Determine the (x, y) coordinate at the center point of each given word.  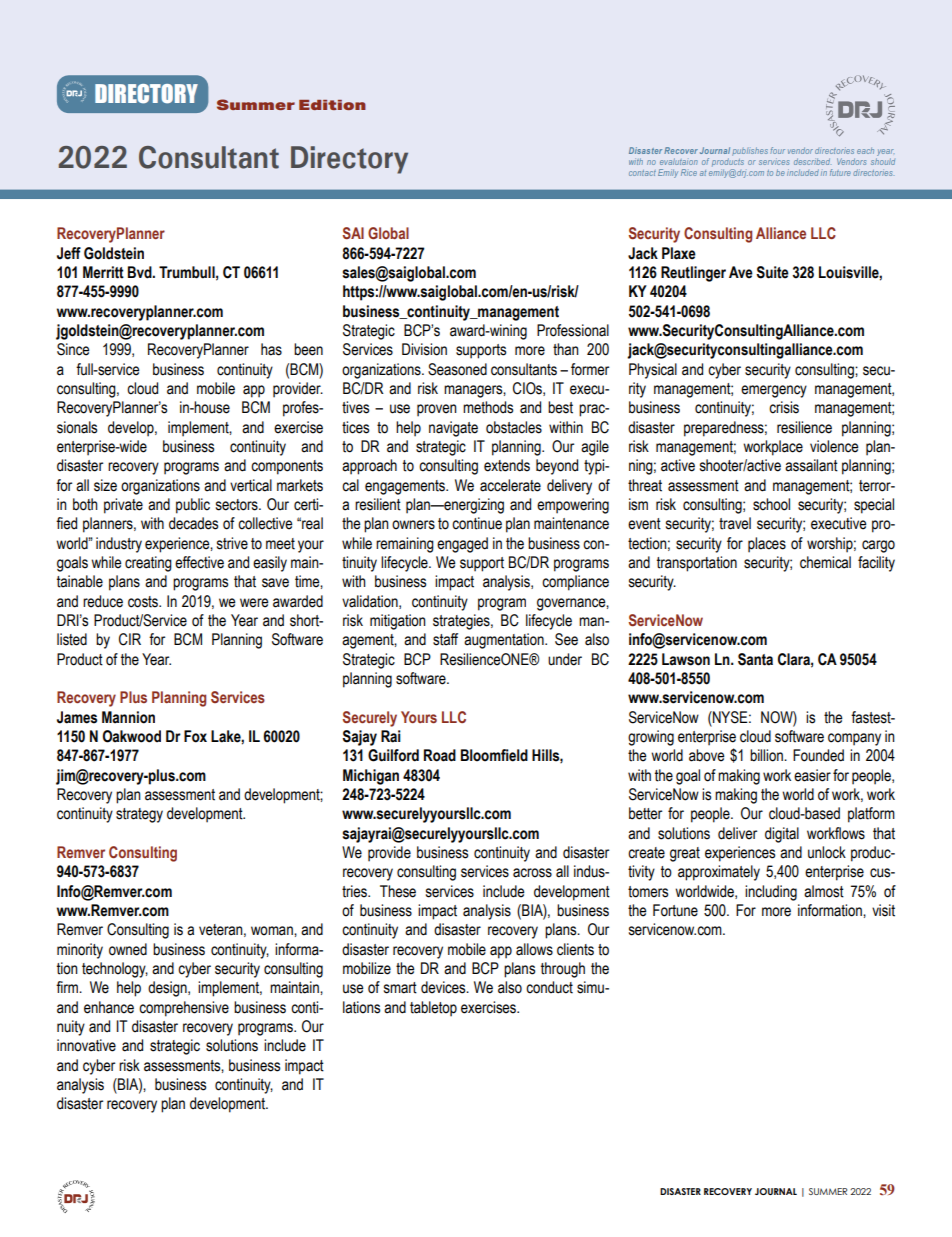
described (812, 161)
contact (642, 173)
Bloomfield (494, 755)
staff (445, 639)
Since (73, 349)
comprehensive (184, 1009)
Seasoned (457, 369)
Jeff (69, 253)
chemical (825, 562)
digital (782, 835)
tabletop (433, 1009)
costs (144, 602)
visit (883, 910)
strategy (139, 815)
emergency (774, 391)
